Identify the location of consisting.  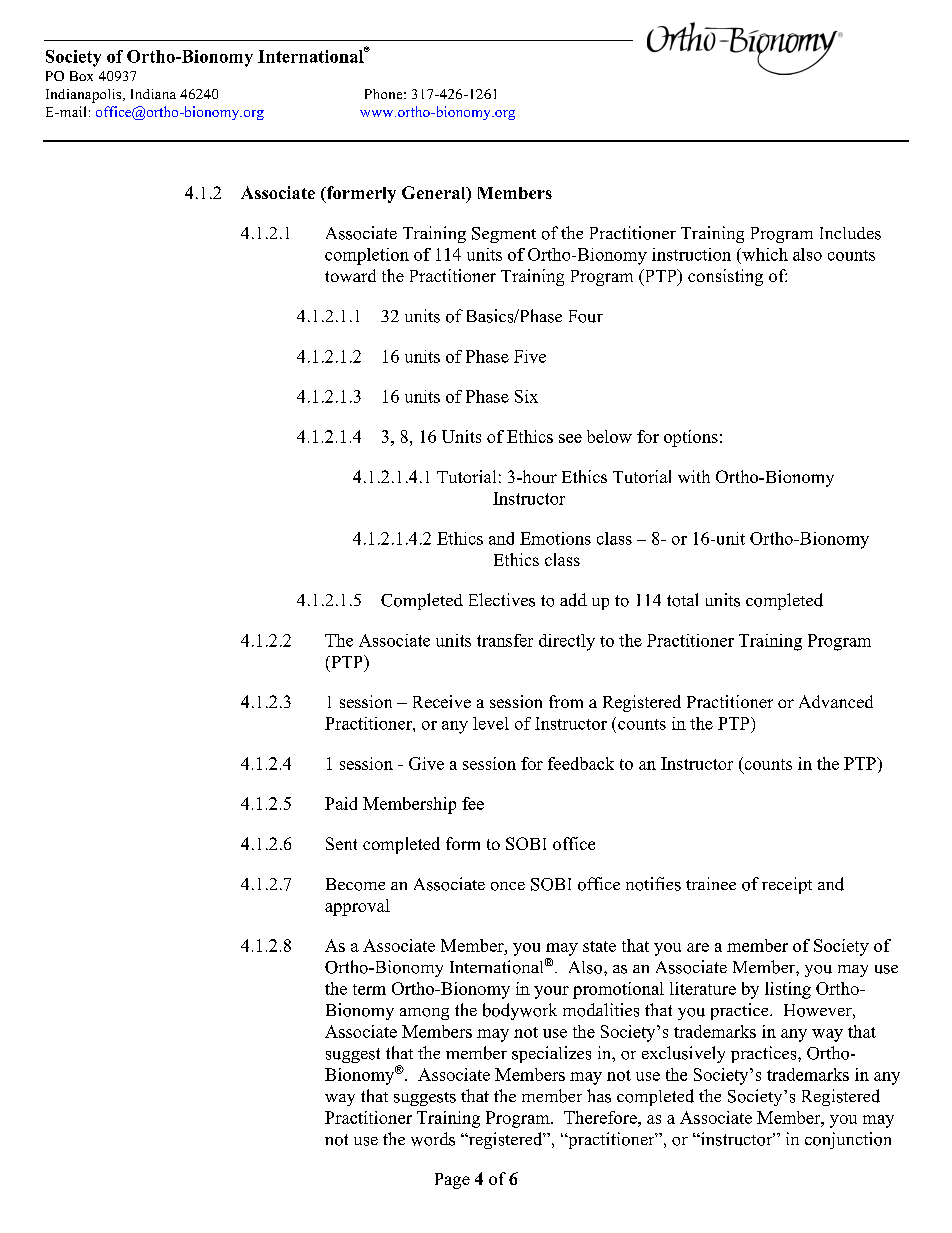
(725, 277).
